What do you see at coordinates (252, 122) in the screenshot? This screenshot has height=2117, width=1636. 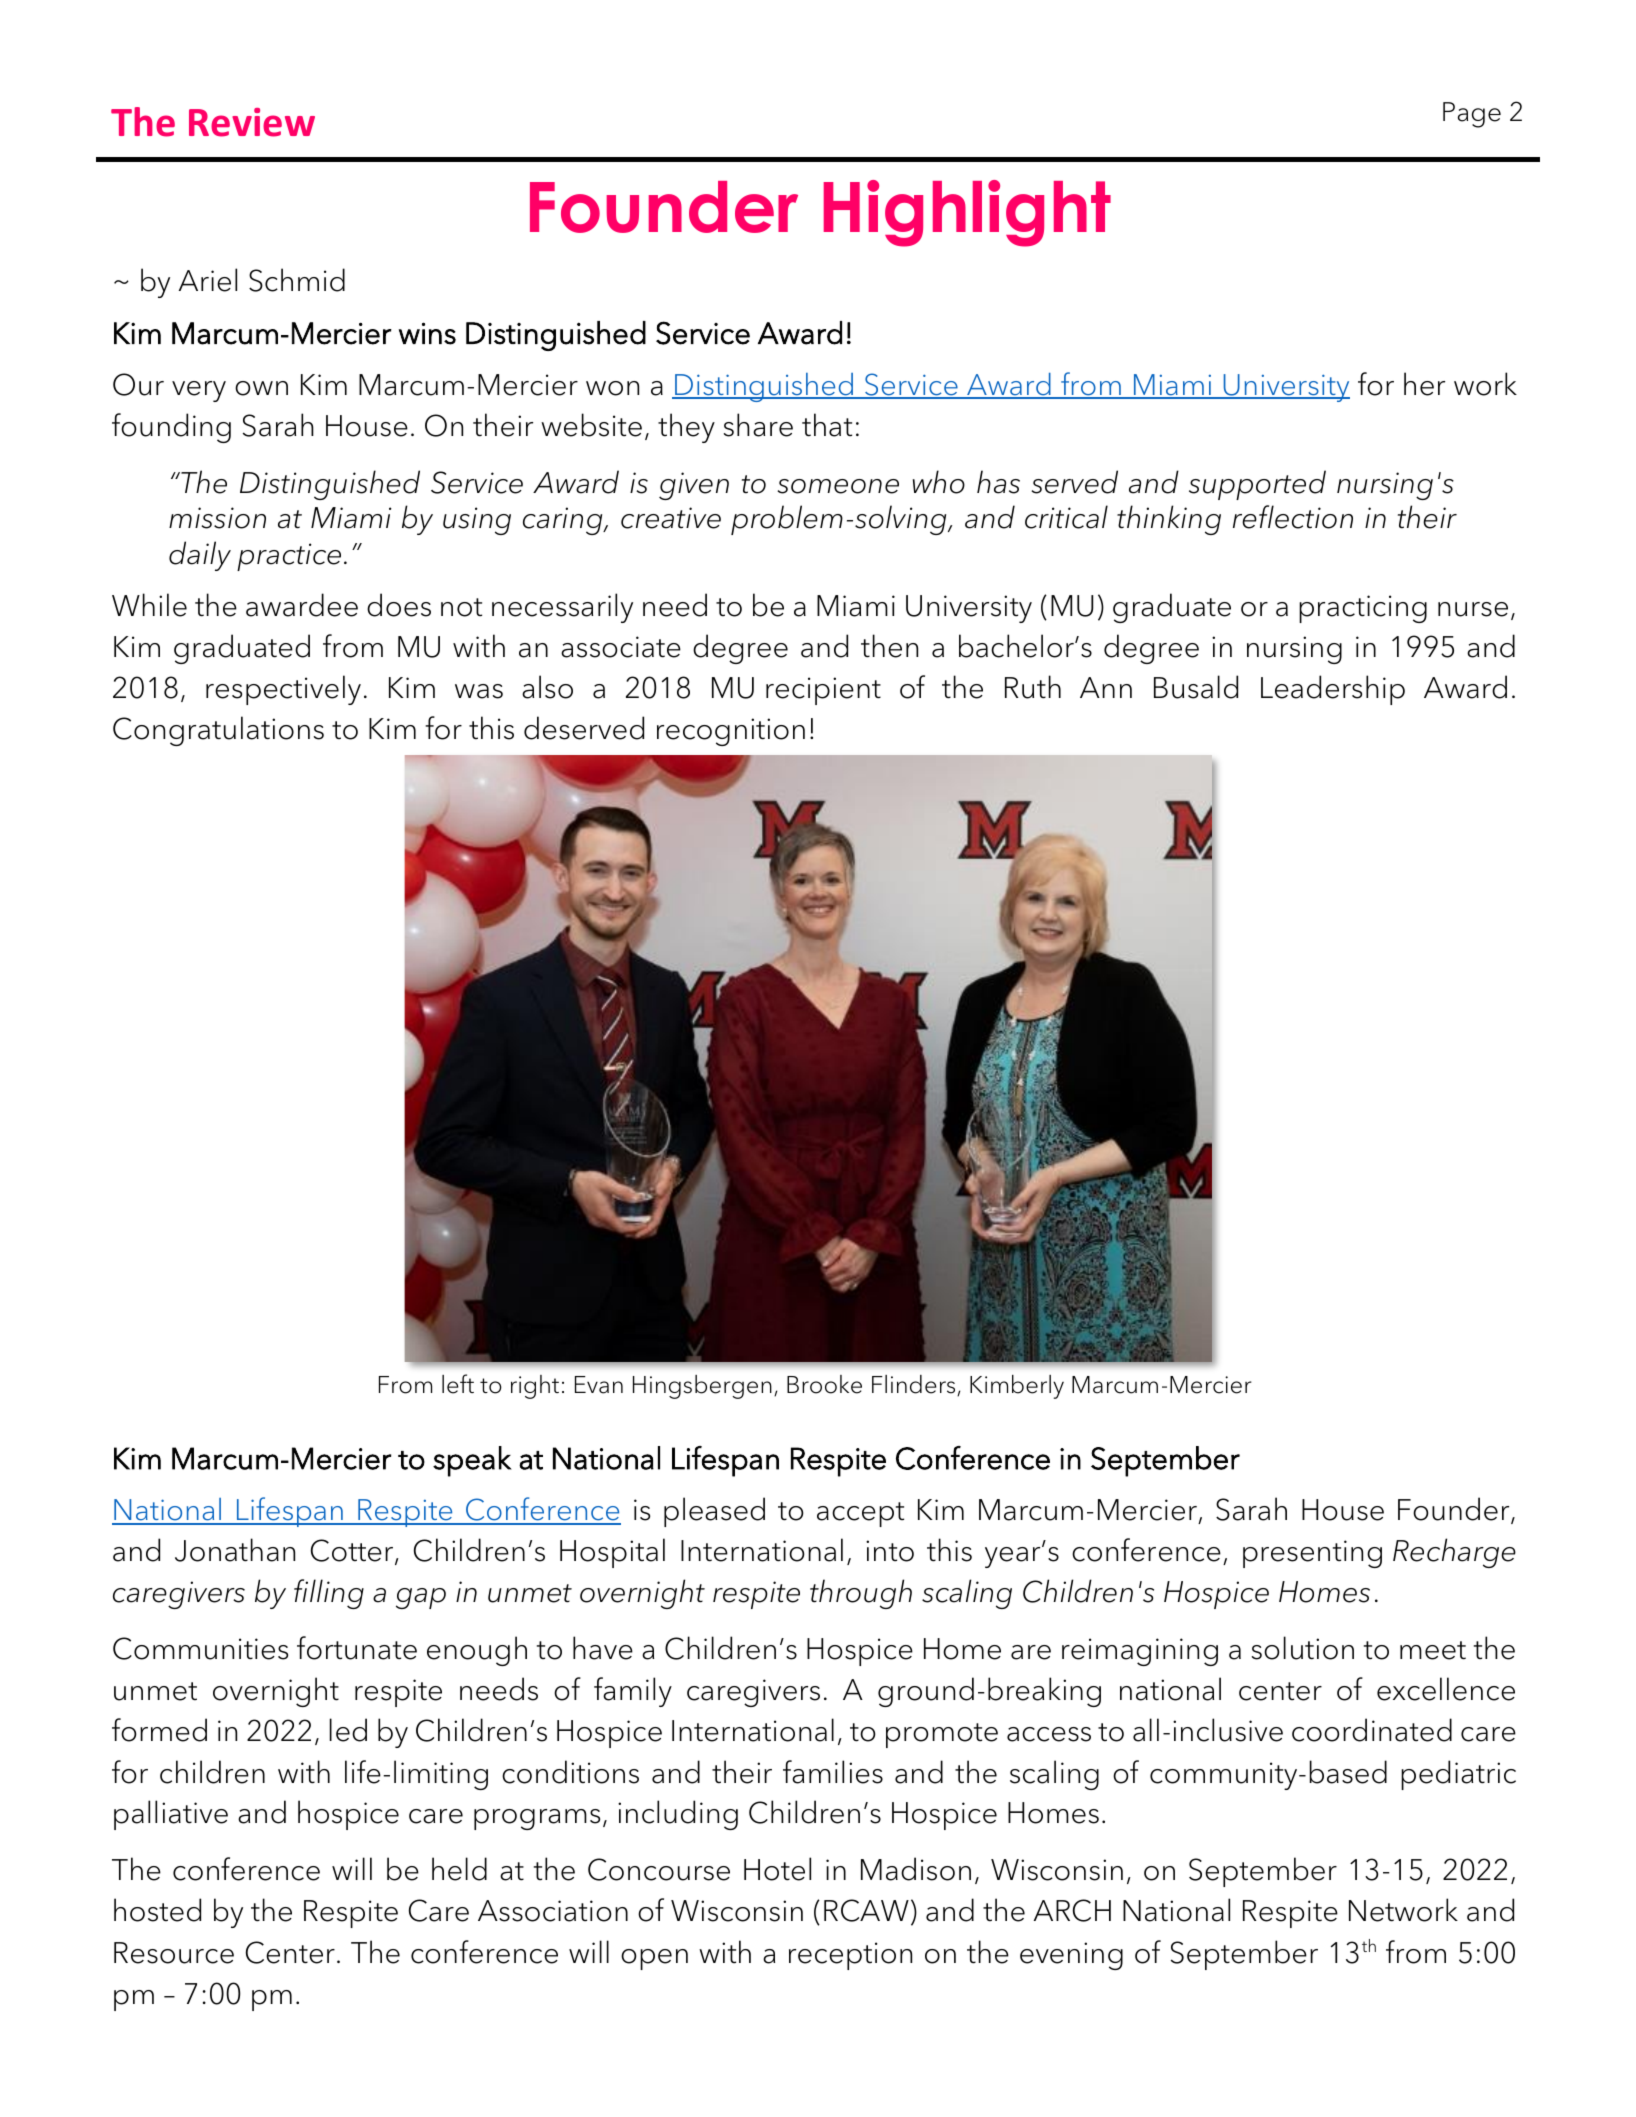 I see `Review` at bounding box center [252, 122].
